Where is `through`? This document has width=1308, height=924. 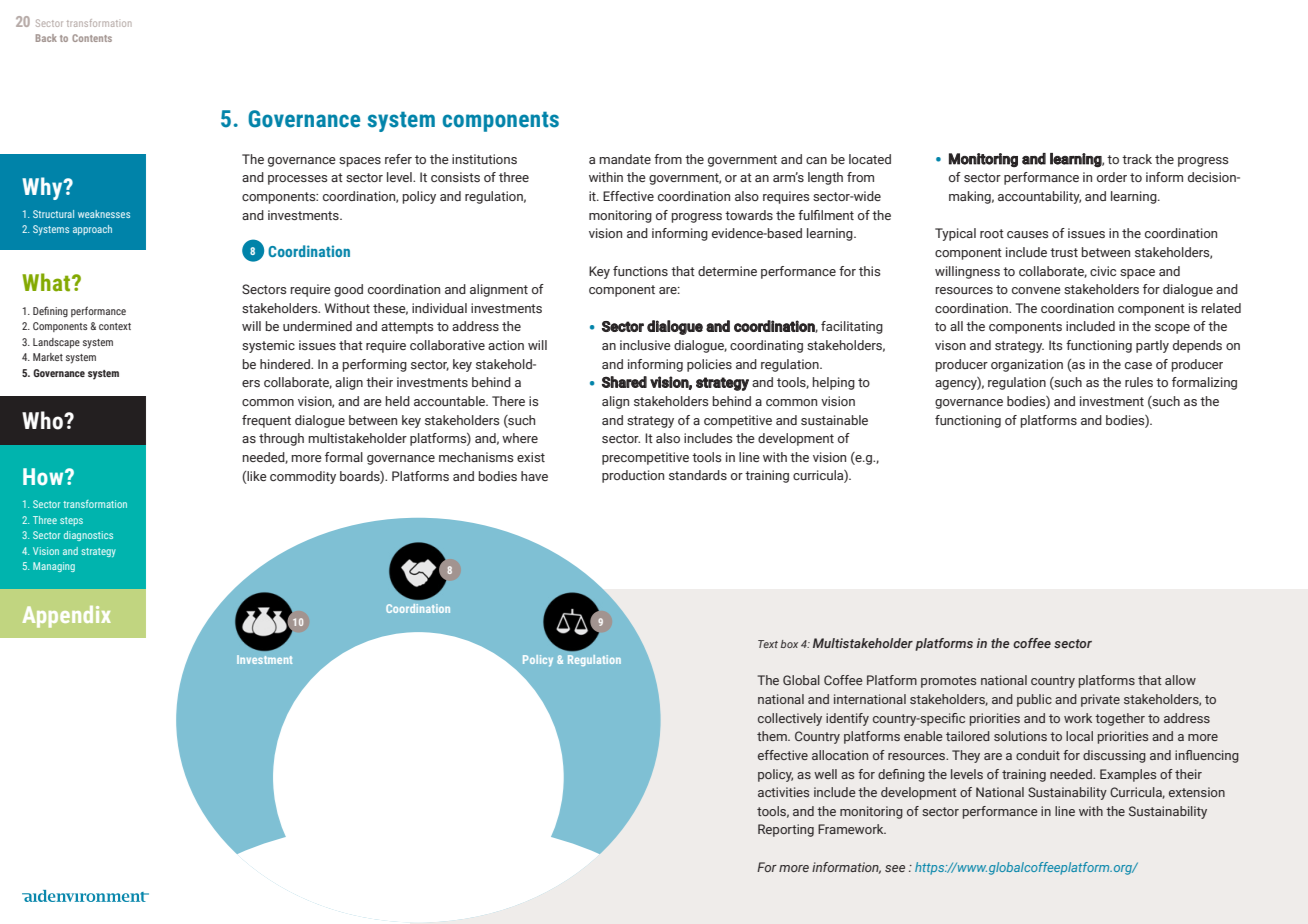
through is located at coordinates (281, 439).
